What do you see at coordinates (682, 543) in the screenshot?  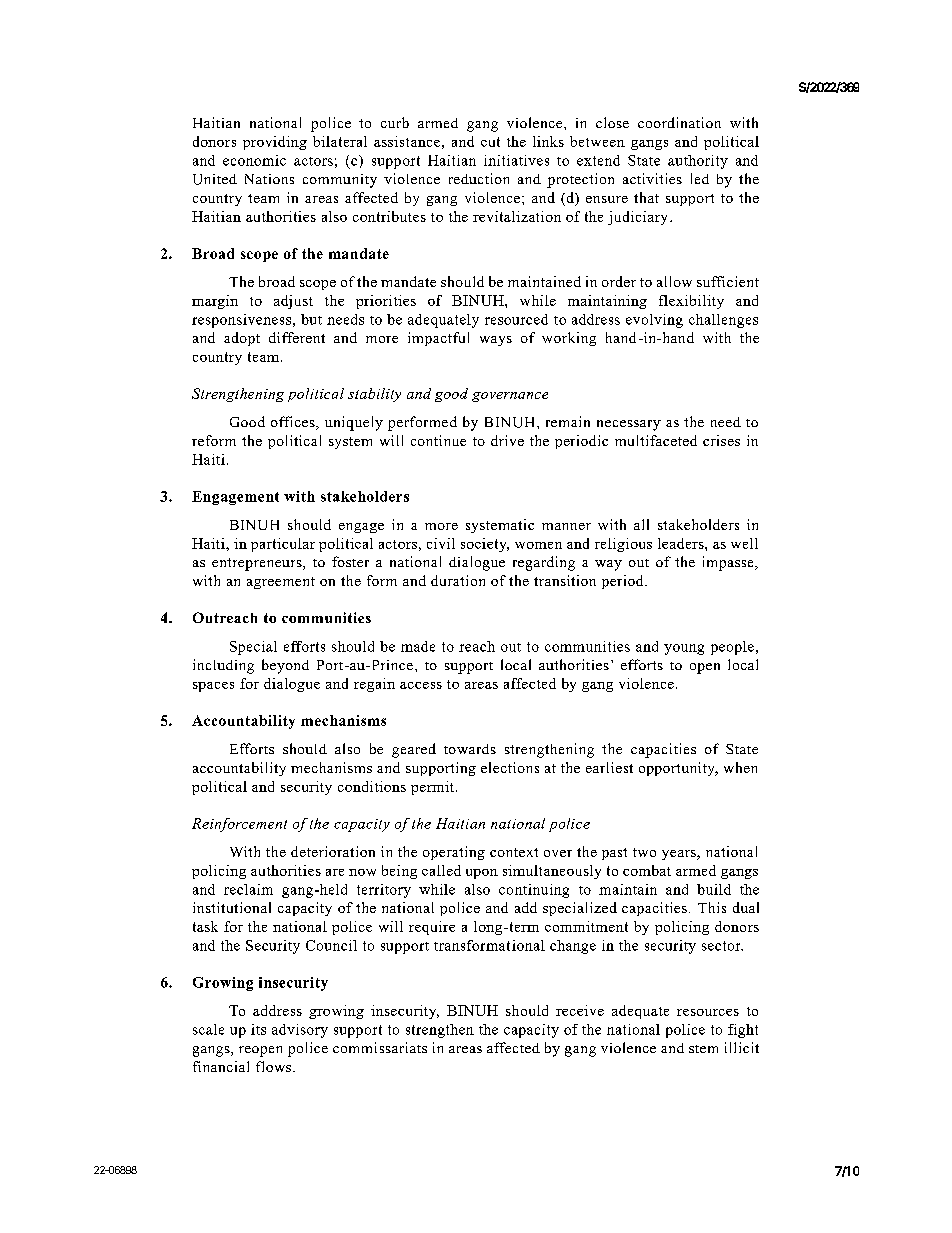 I see `leaders` at bounding box center [682, 543].
